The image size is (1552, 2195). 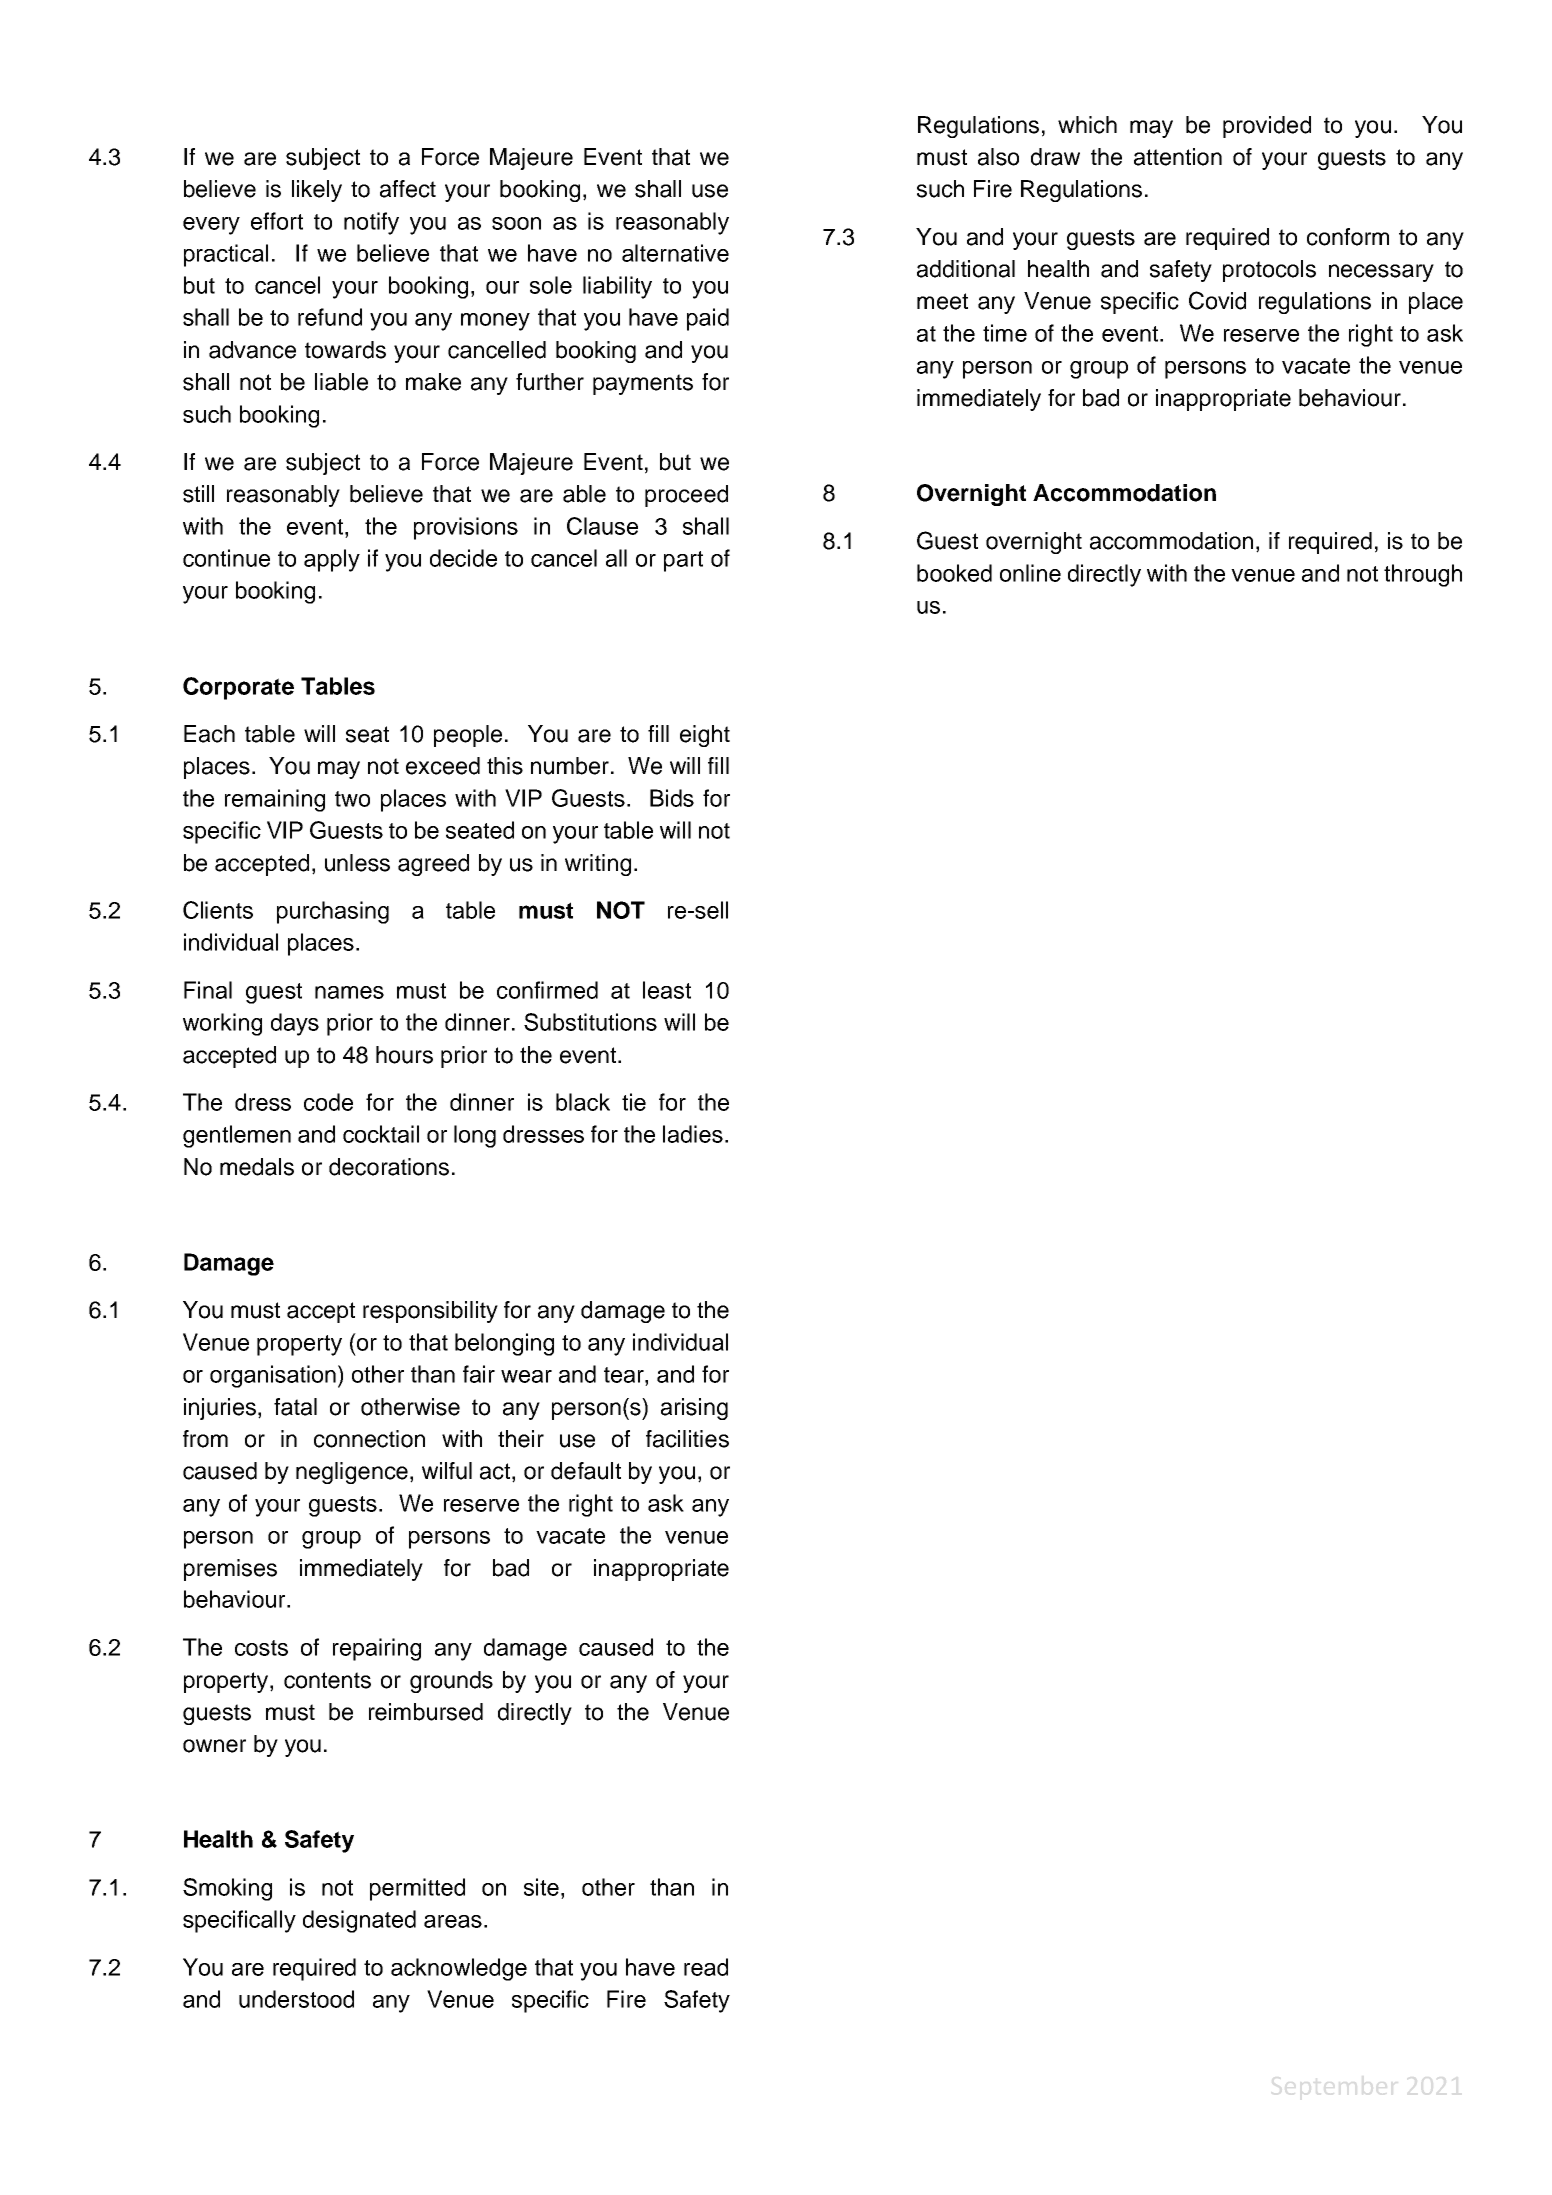 What do you see at coordinates (1267, 127) in the image?
I see `provided` at bounding box center [1267, 127].
